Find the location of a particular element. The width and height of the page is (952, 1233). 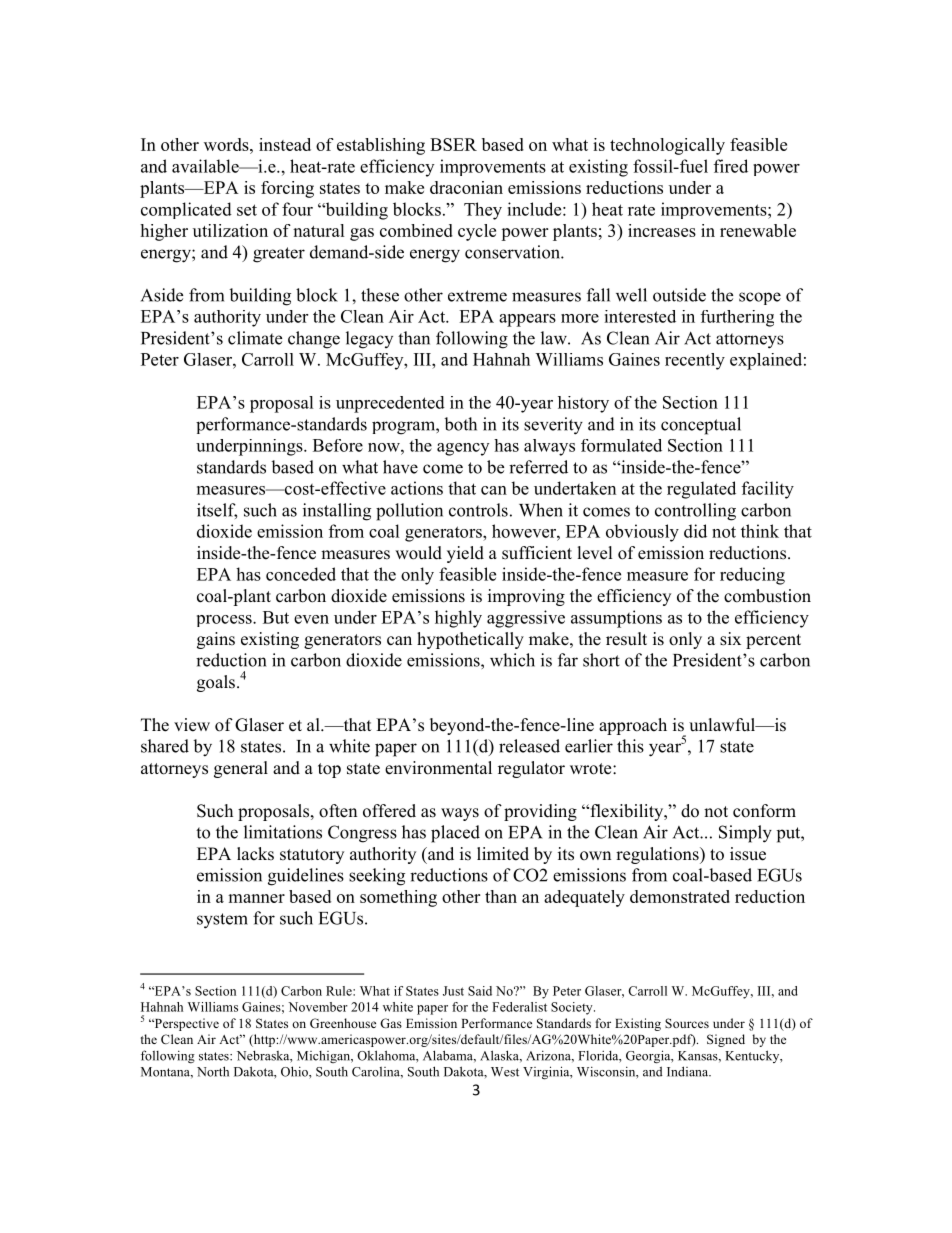

which is located at coordinates (512, 660).
